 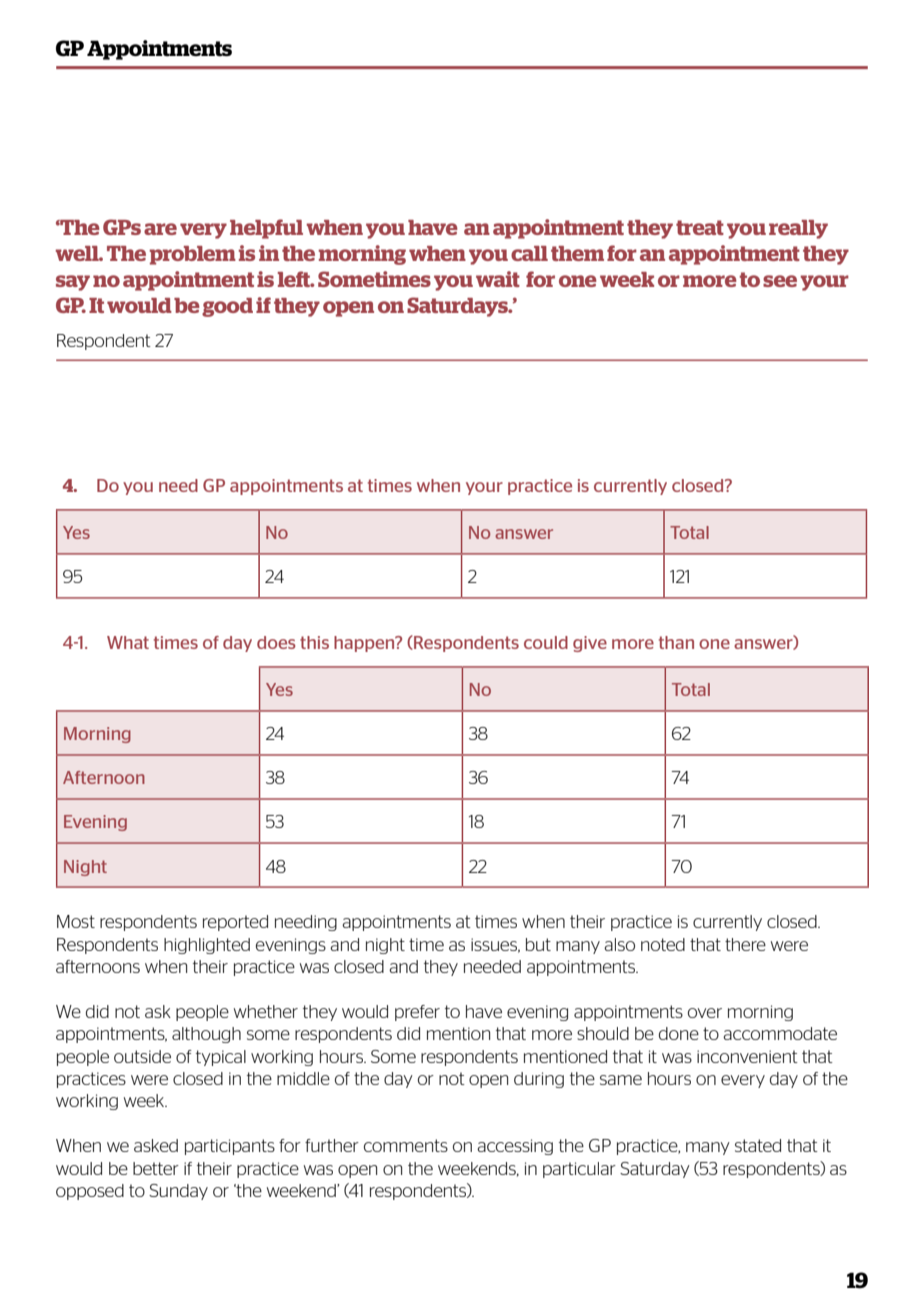 I want to click on issues, so click(x=495, y=945).
